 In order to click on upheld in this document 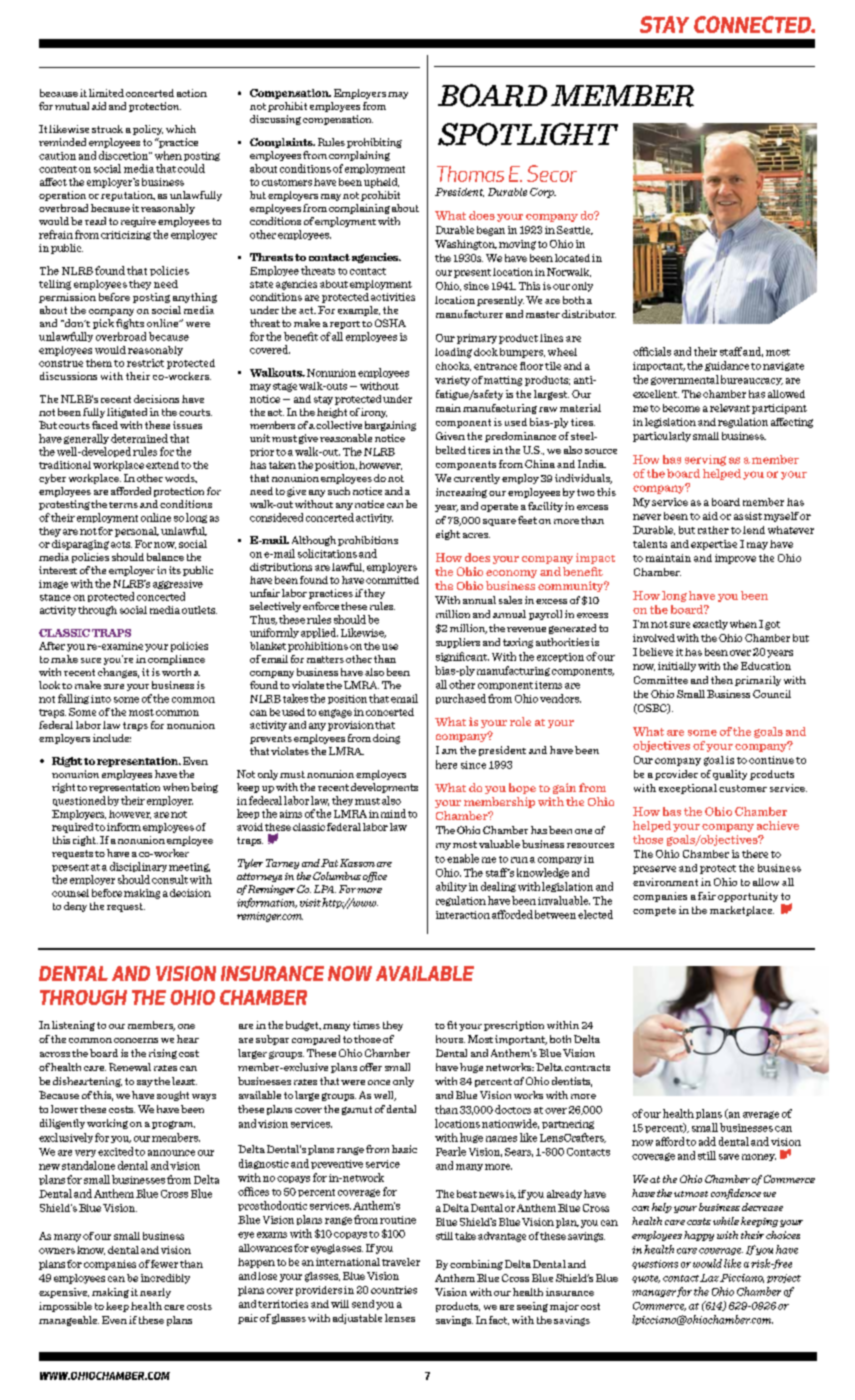, I will do `click(381, 183)`.
